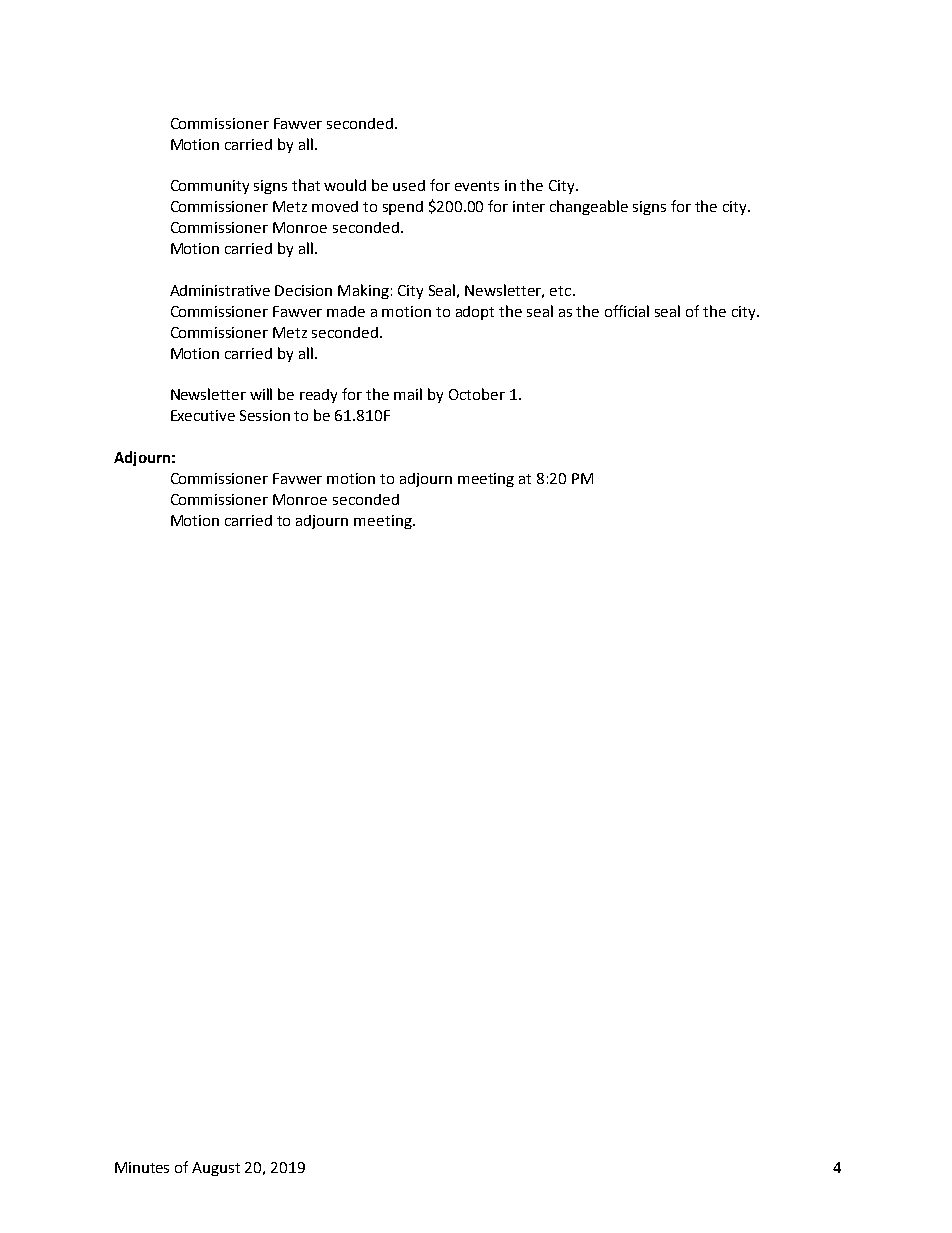 The height and width of the document is (1233, 952). I want to click on Executive, so click(203, 415).
